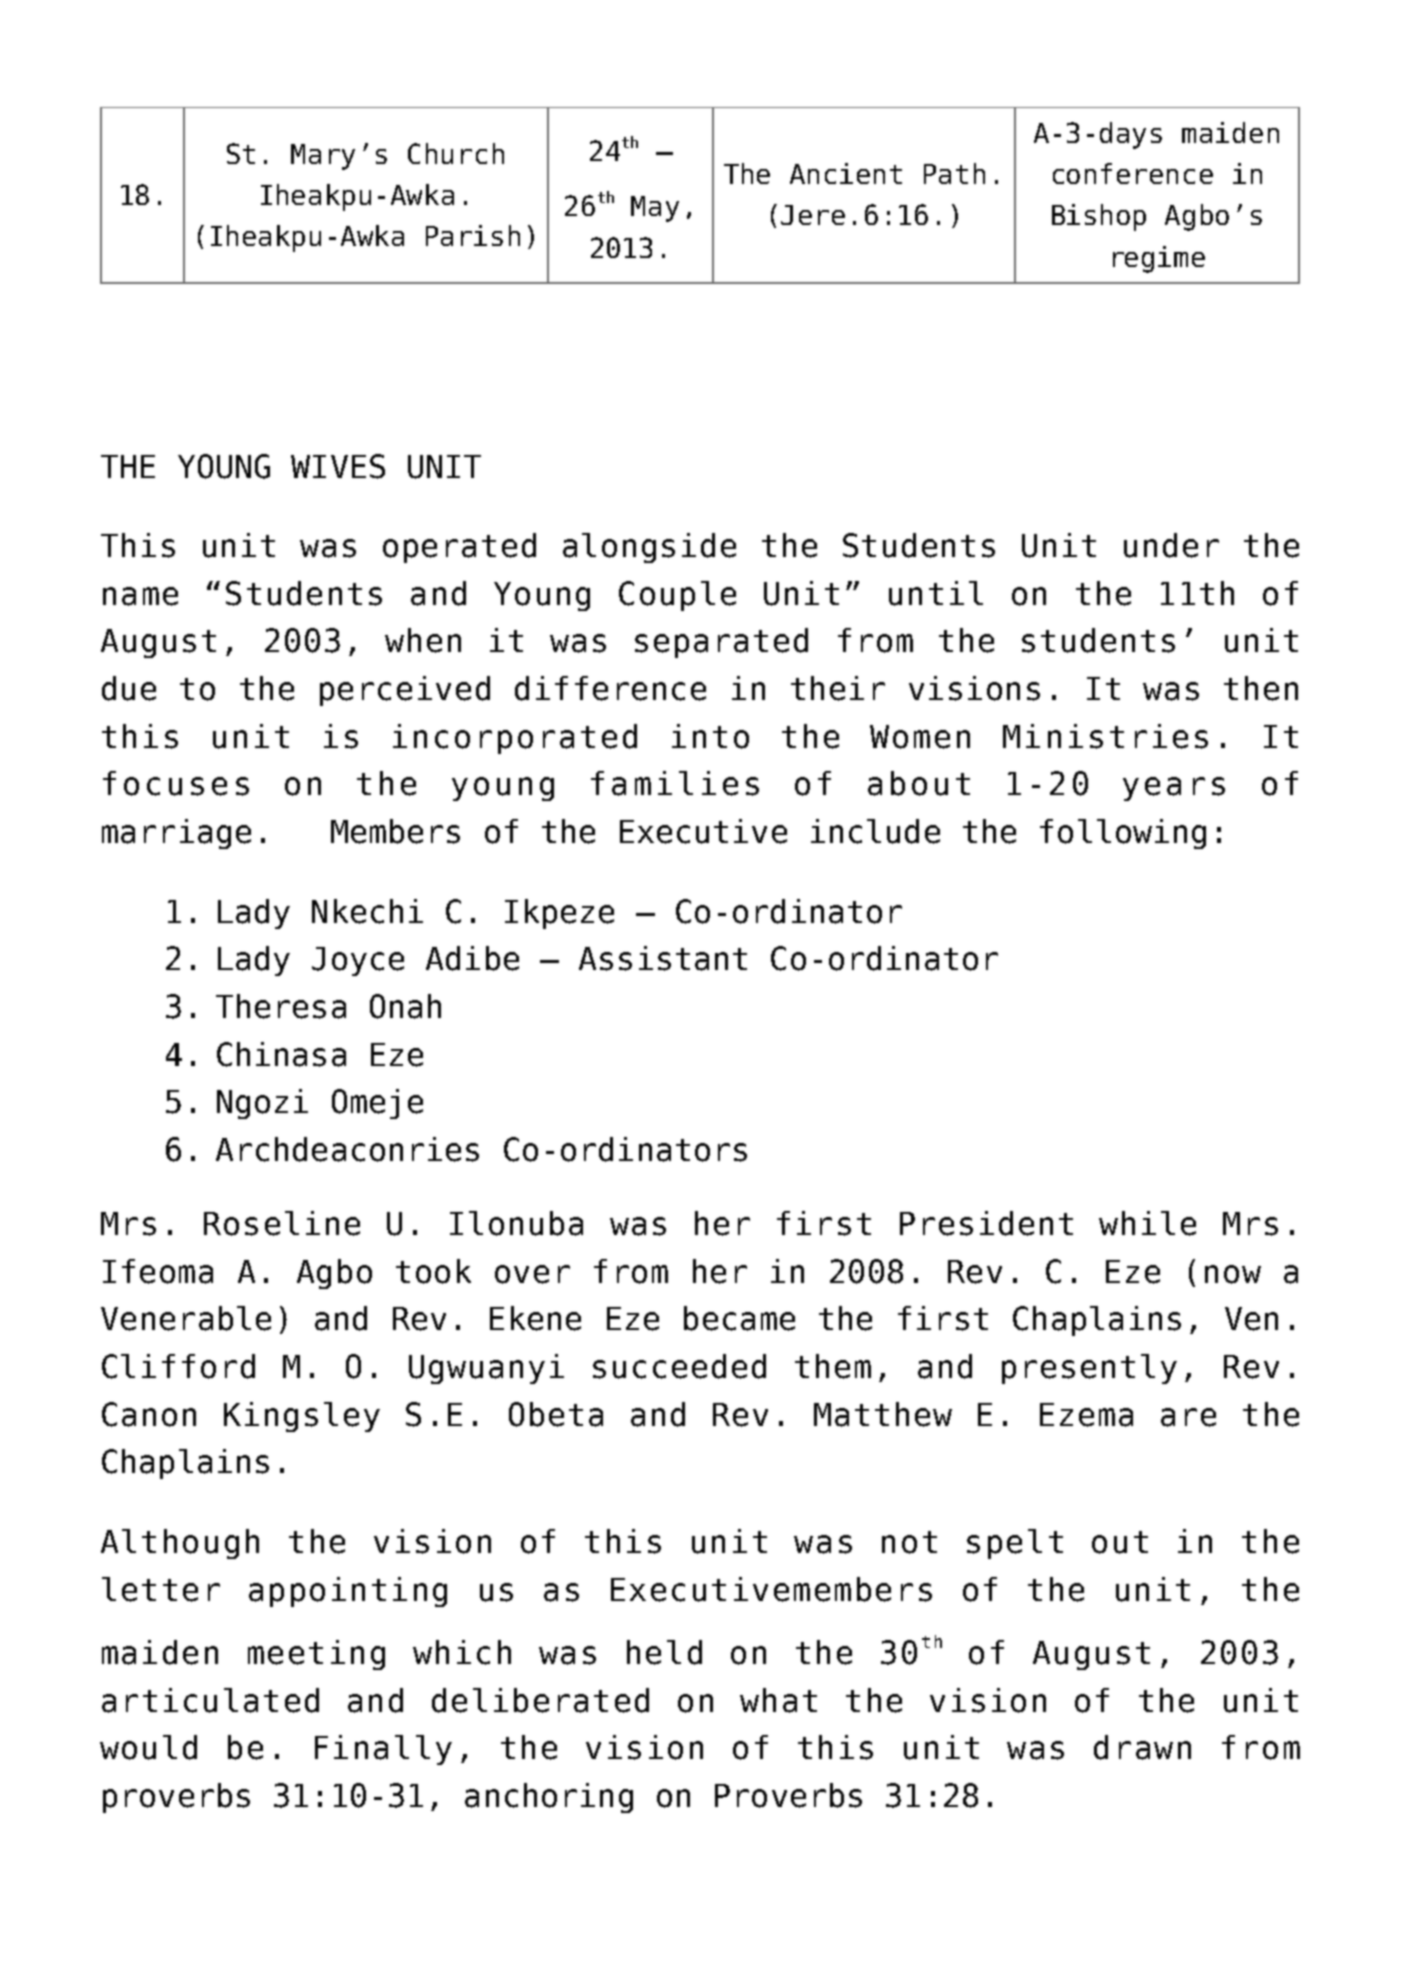  I want to click on drawn, so click(1142, 1747).
